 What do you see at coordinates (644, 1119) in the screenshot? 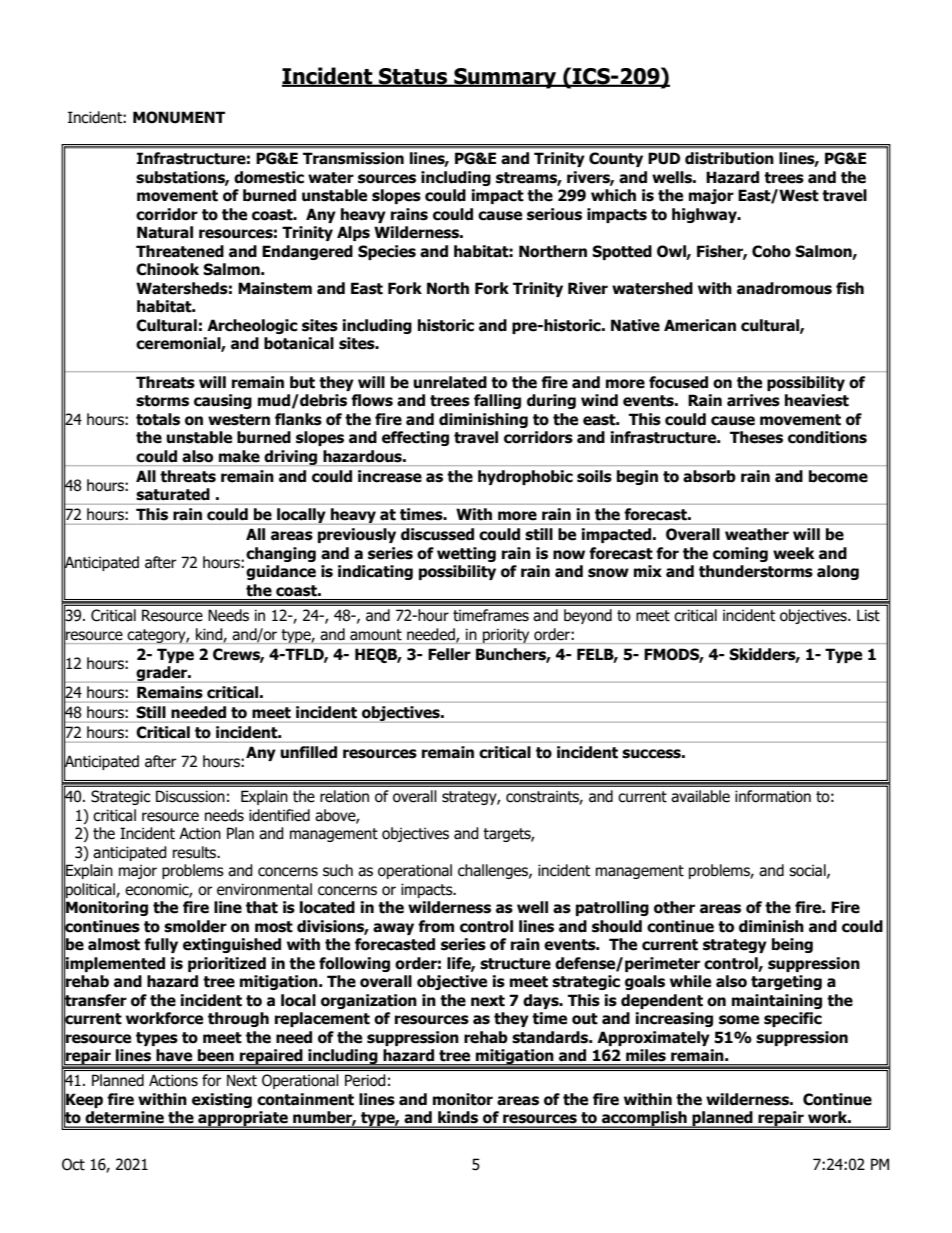
I see `accomplish` at bounding box center [644, 1119].
